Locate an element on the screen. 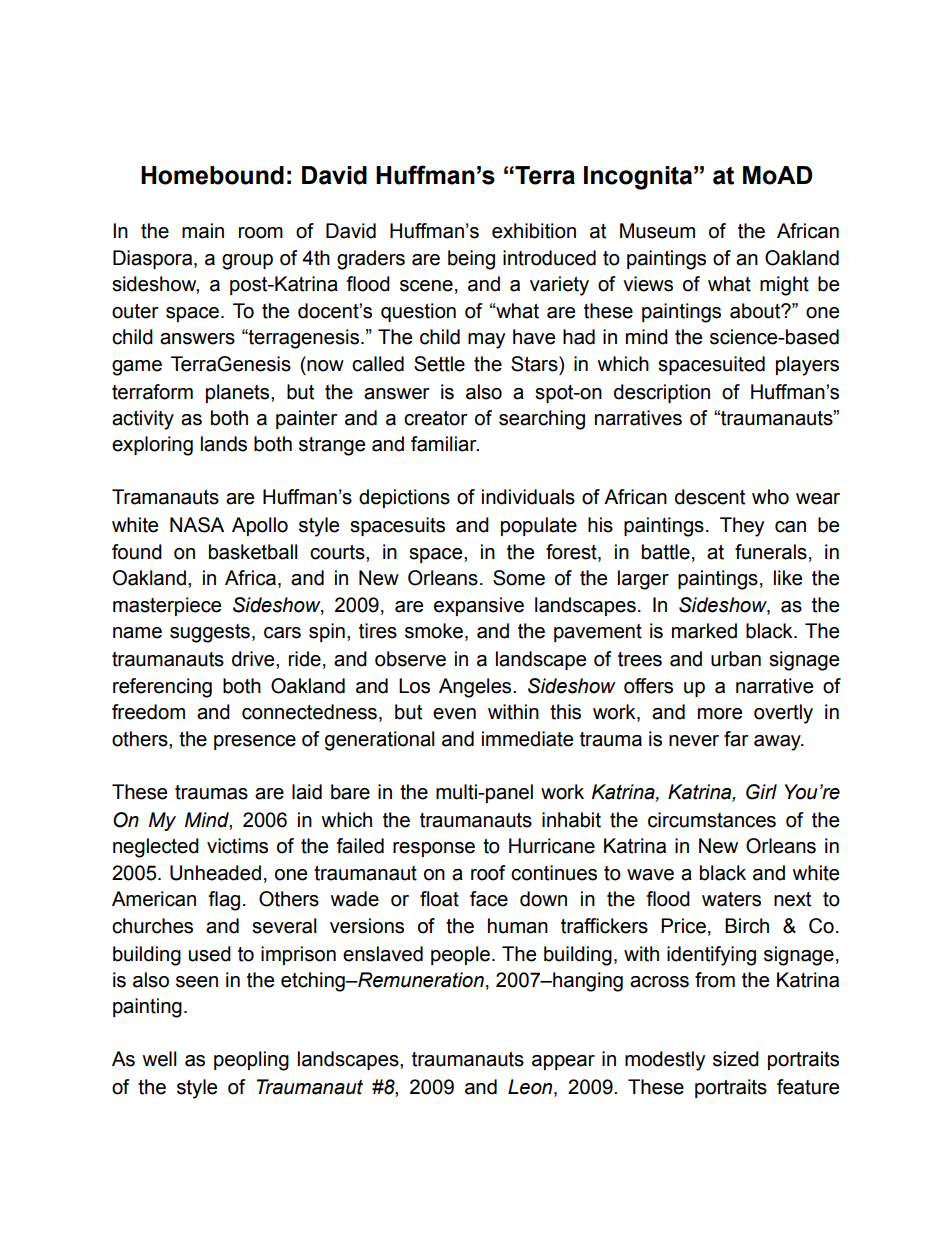 The width and height of the screenshot is (952, 1233). expansive is located at coordinates (479, 606).
